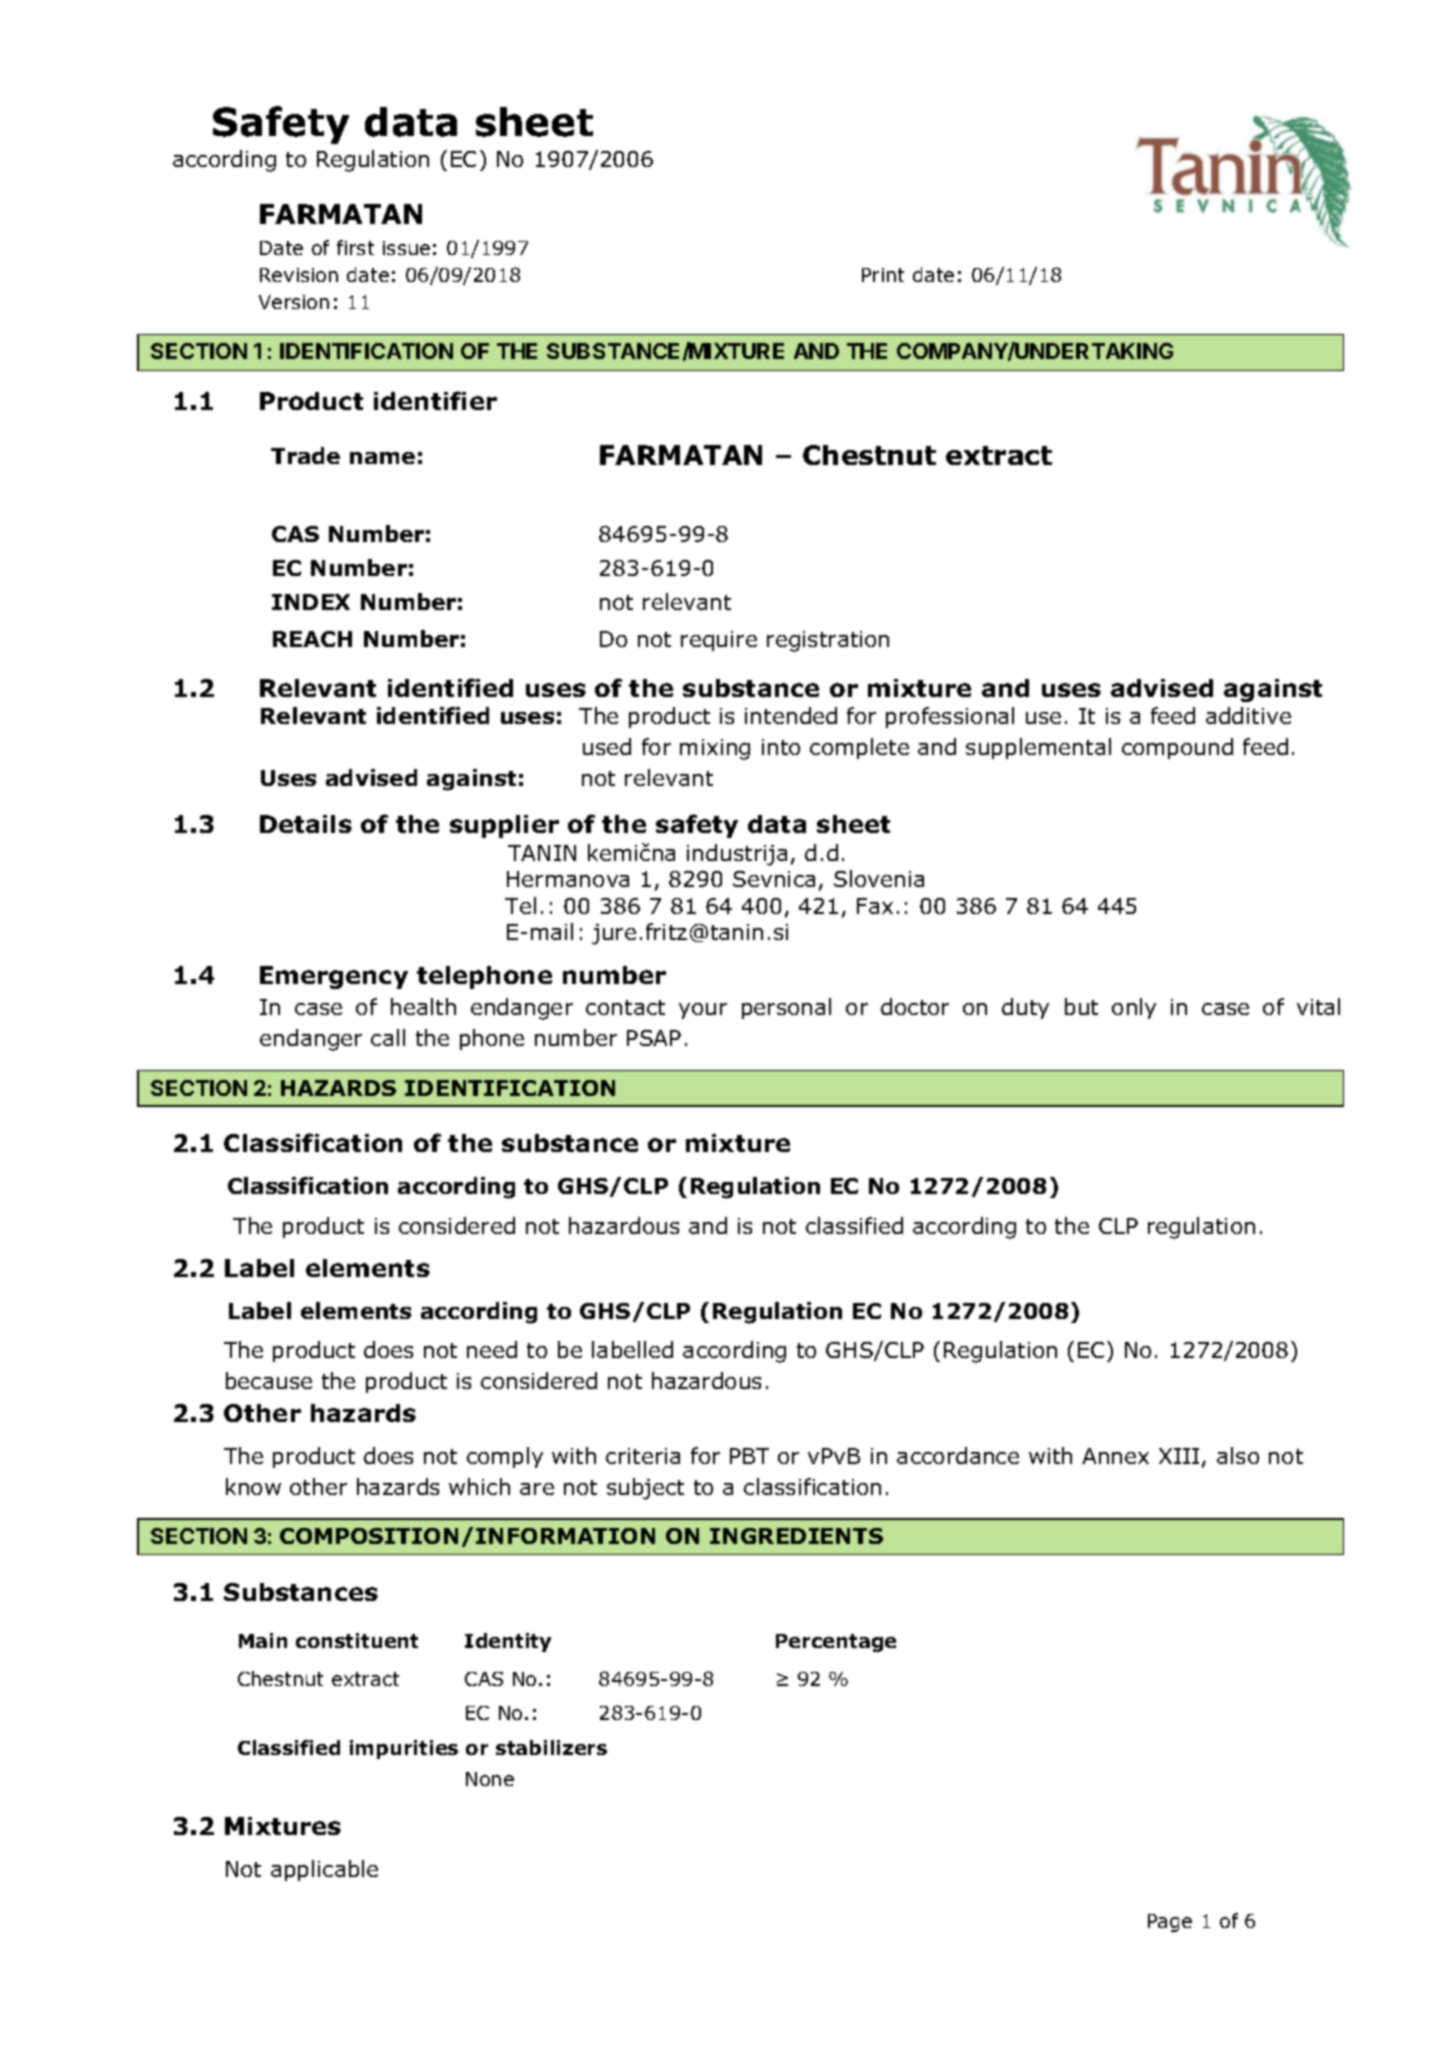 The width and height of the page is (1446, 2046). I want to click on compound, so click(1177, 748).
